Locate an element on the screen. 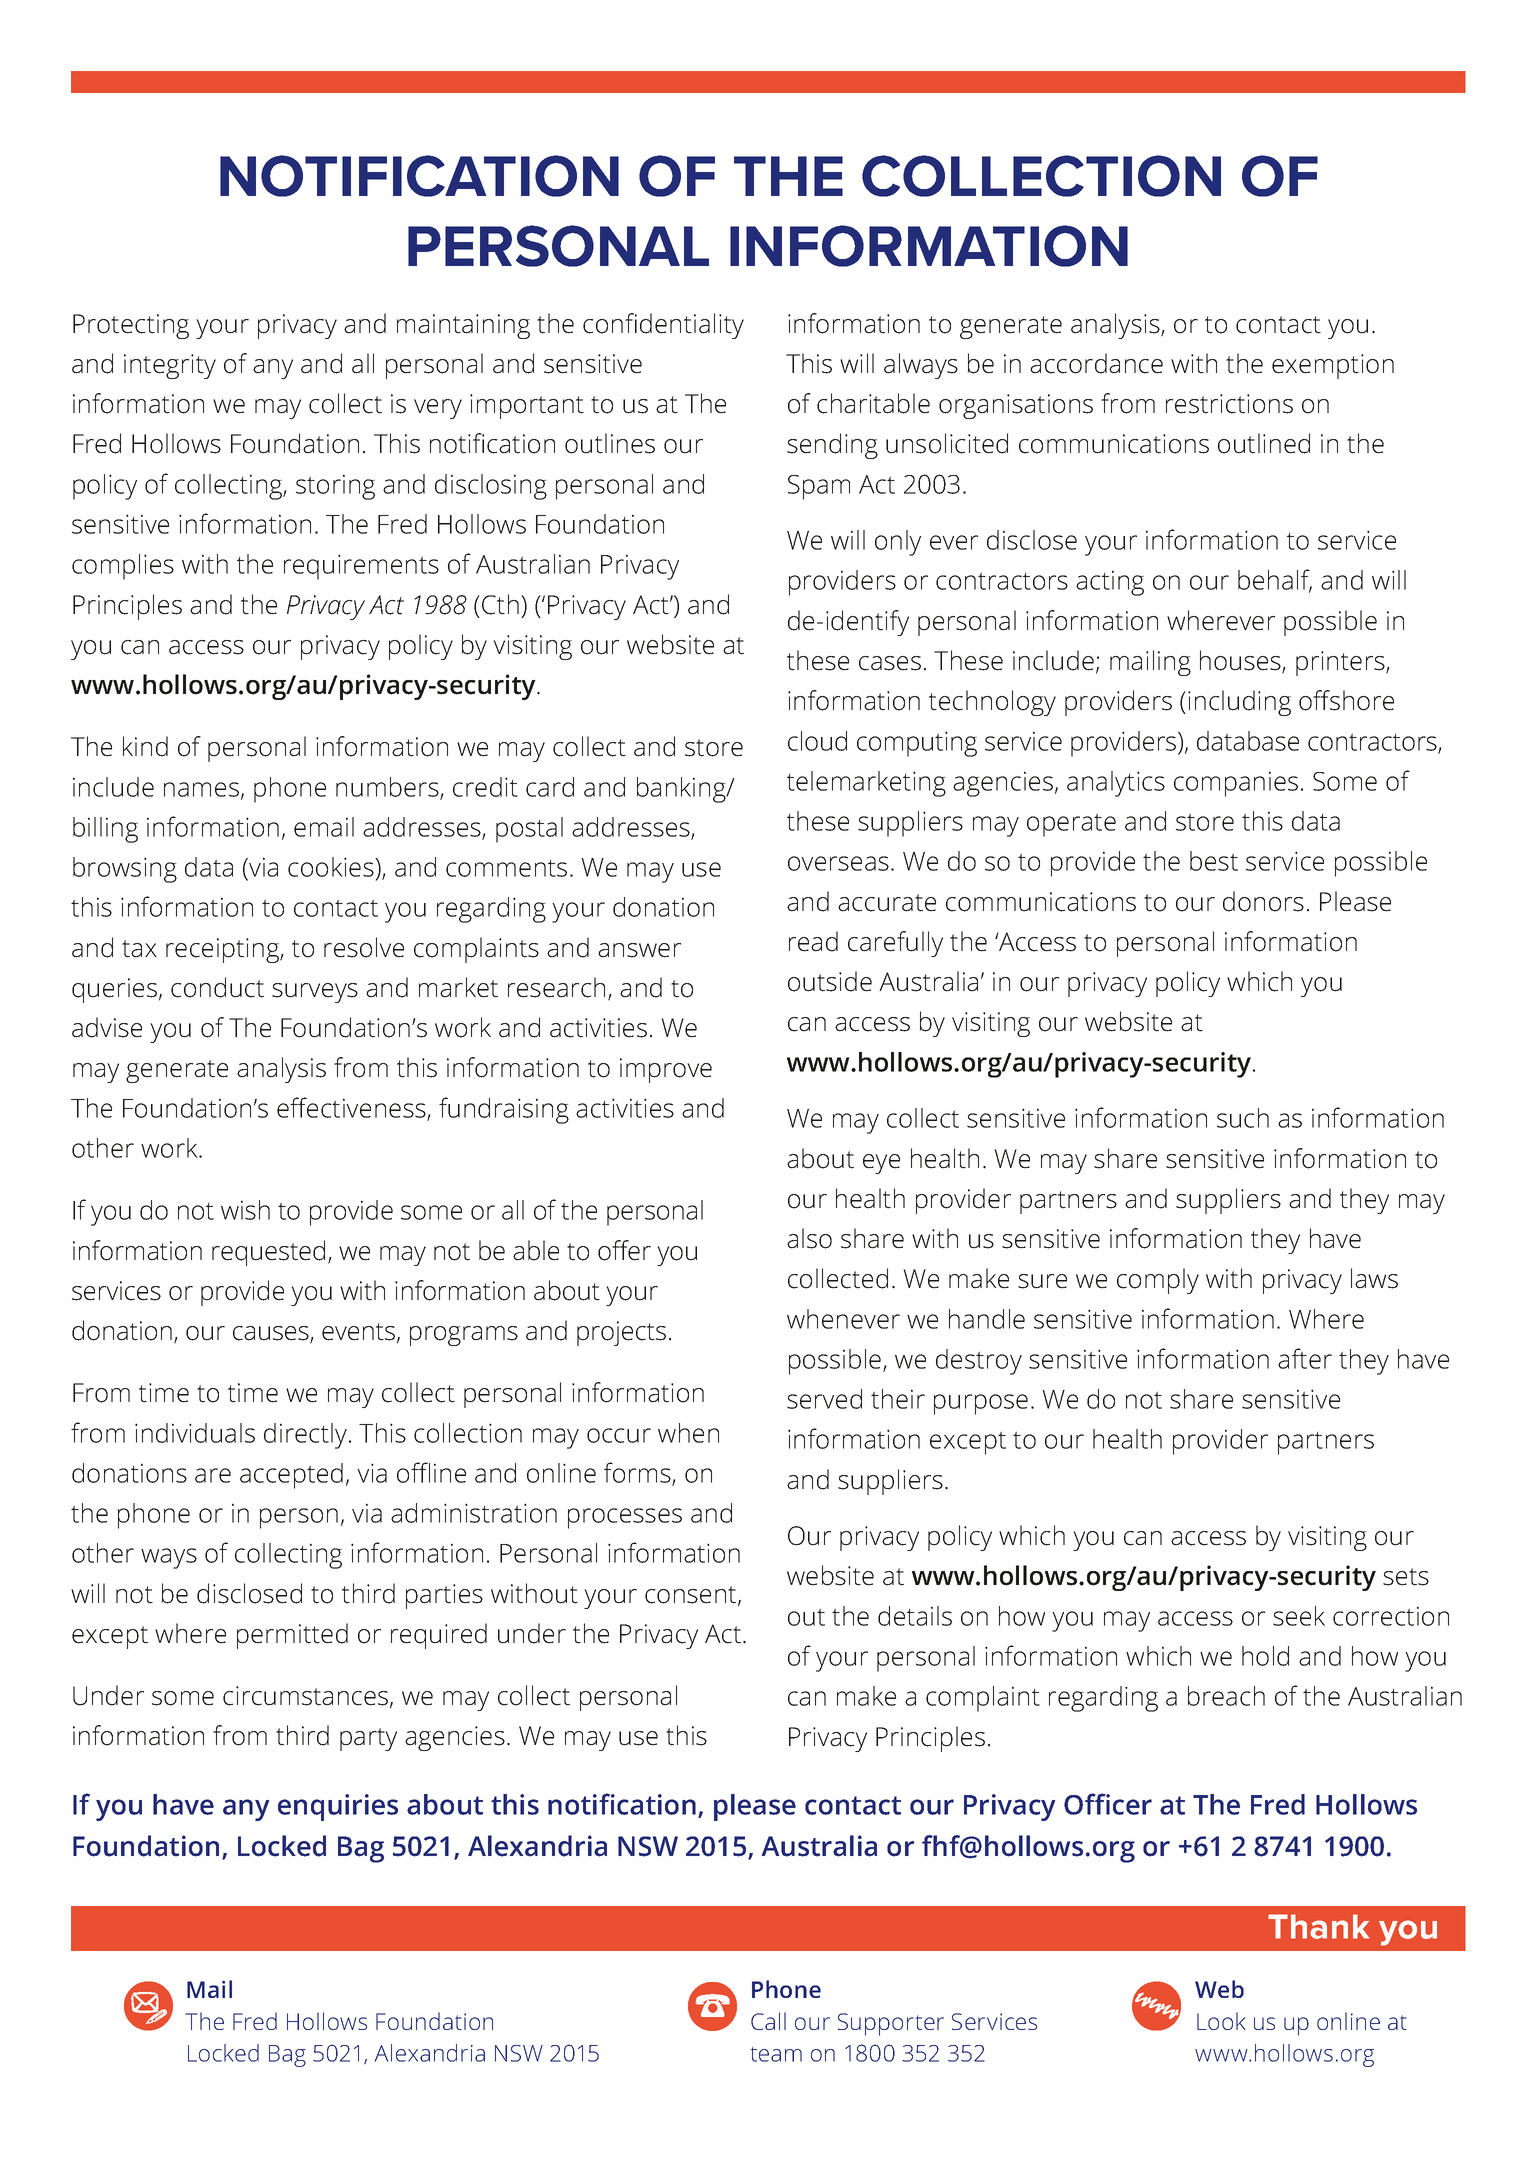 This screenshot has width=1539, height=2182. seek is located at coordinates (1299, 1616).
